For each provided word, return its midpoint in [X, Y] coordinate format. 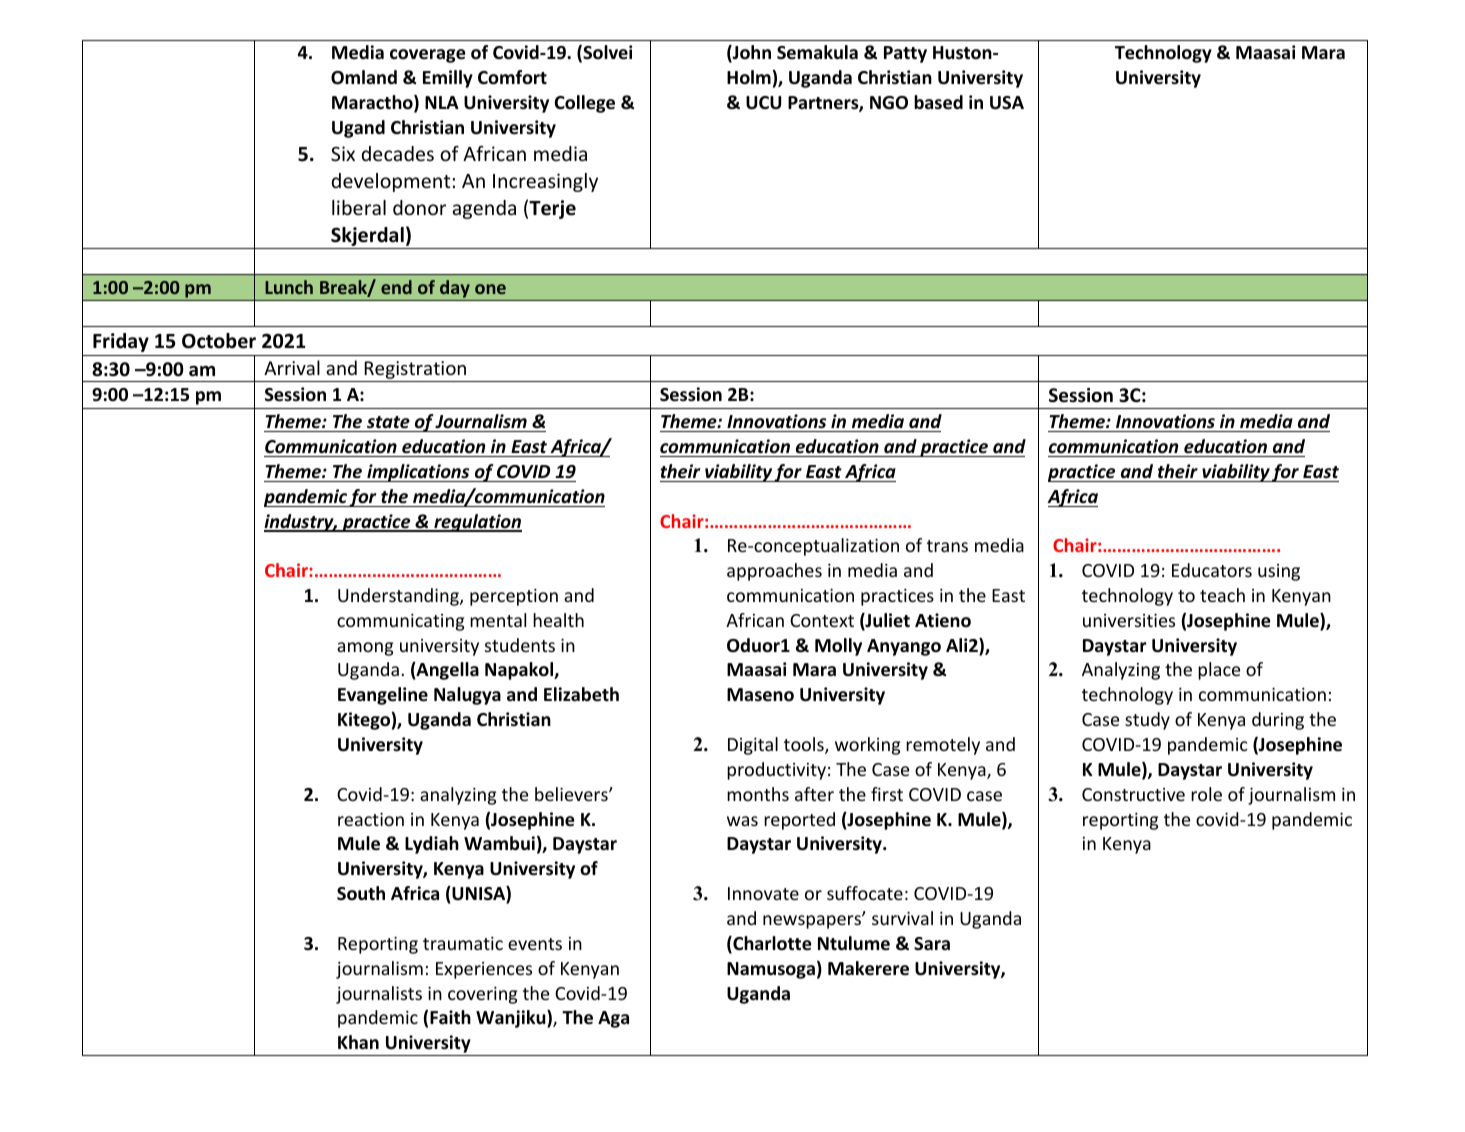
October [219, 341]
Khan [358, 1042]
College [584, 104]
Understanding [399, 597]
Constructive [1133, 794]
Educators [1212, 570]
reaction [371, 819]
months [758, 794]
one [490, 289]
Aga [613, 1019]
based [938, 102]
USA [1007, 103]
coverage [428, 56]
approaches [774, 572]
